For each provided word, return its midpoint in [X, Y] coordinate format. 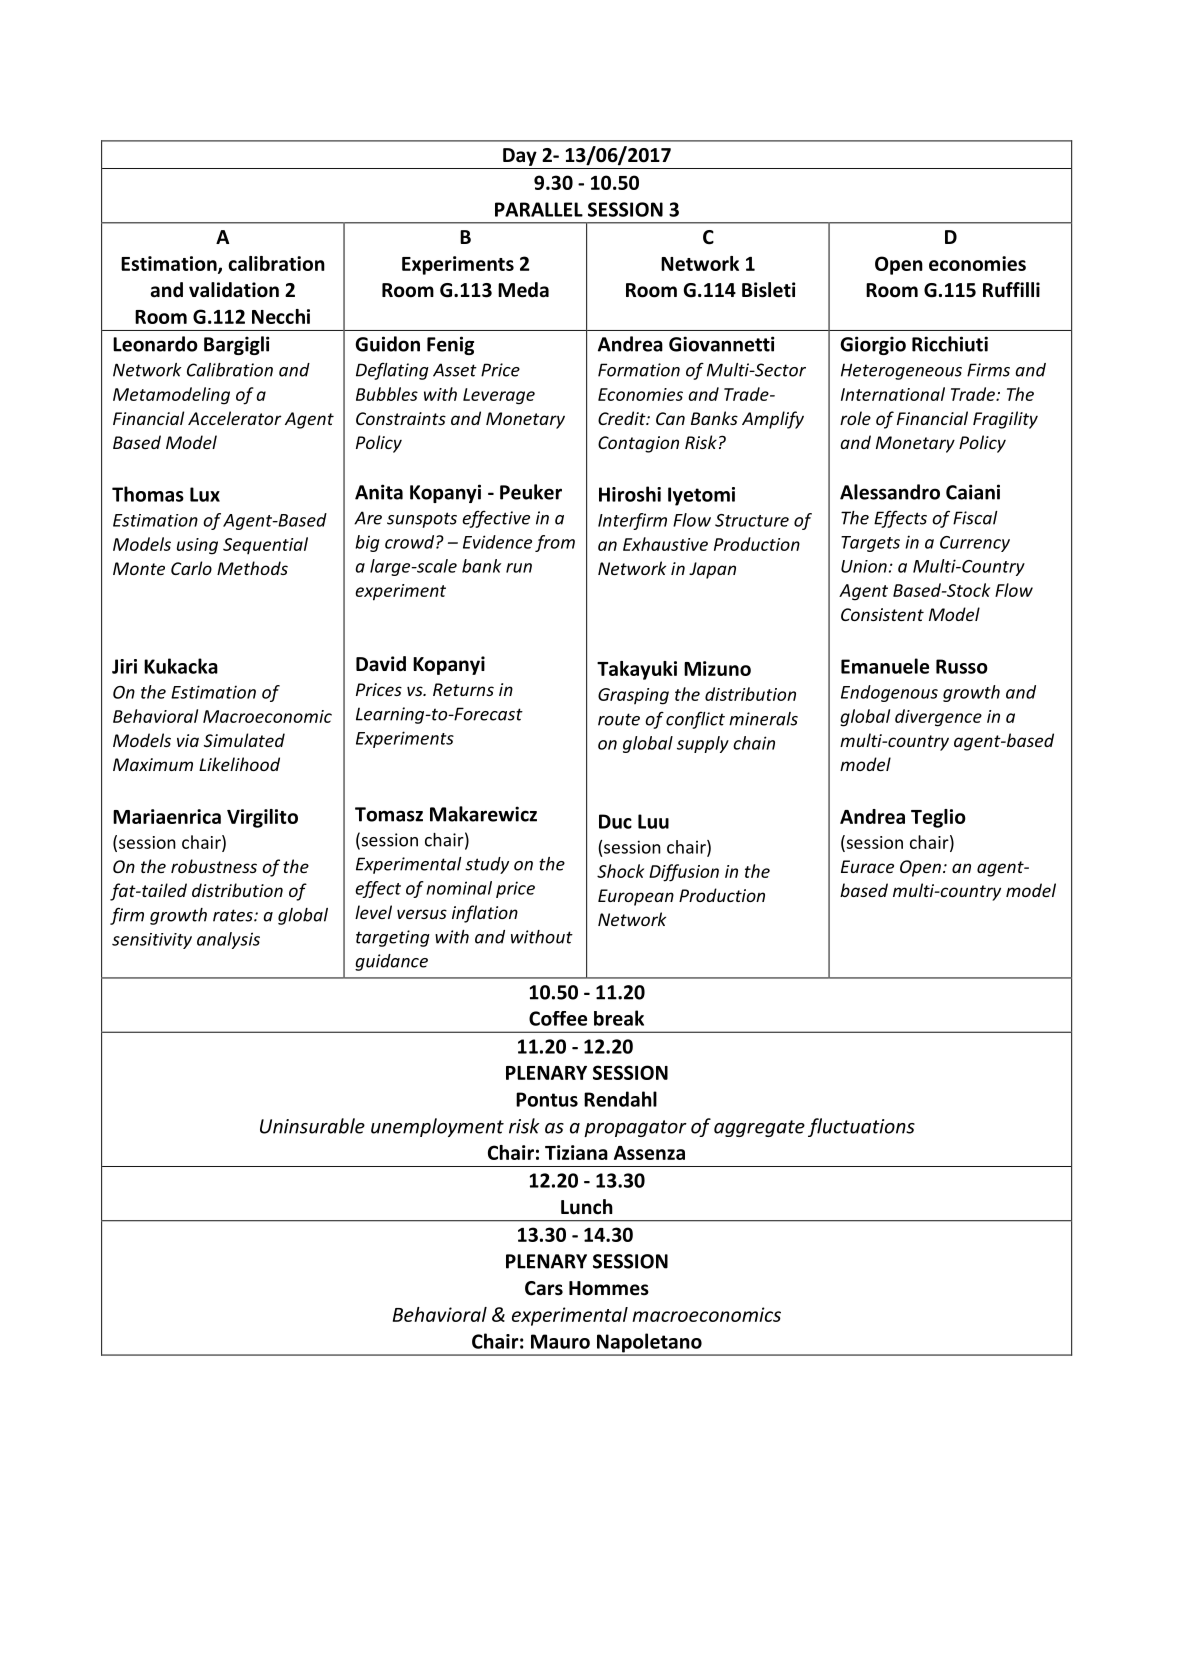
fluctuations [861, 1127]
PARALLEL [539, 209]
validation [234, 290]
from [555, 543]
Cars [544, 1288]
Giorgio [873, 345]
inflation [485, 914]
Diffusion [684, 873]
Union [864, 566]
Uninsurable [312, 1126]
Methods [252, 568]
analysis [228, 940]
